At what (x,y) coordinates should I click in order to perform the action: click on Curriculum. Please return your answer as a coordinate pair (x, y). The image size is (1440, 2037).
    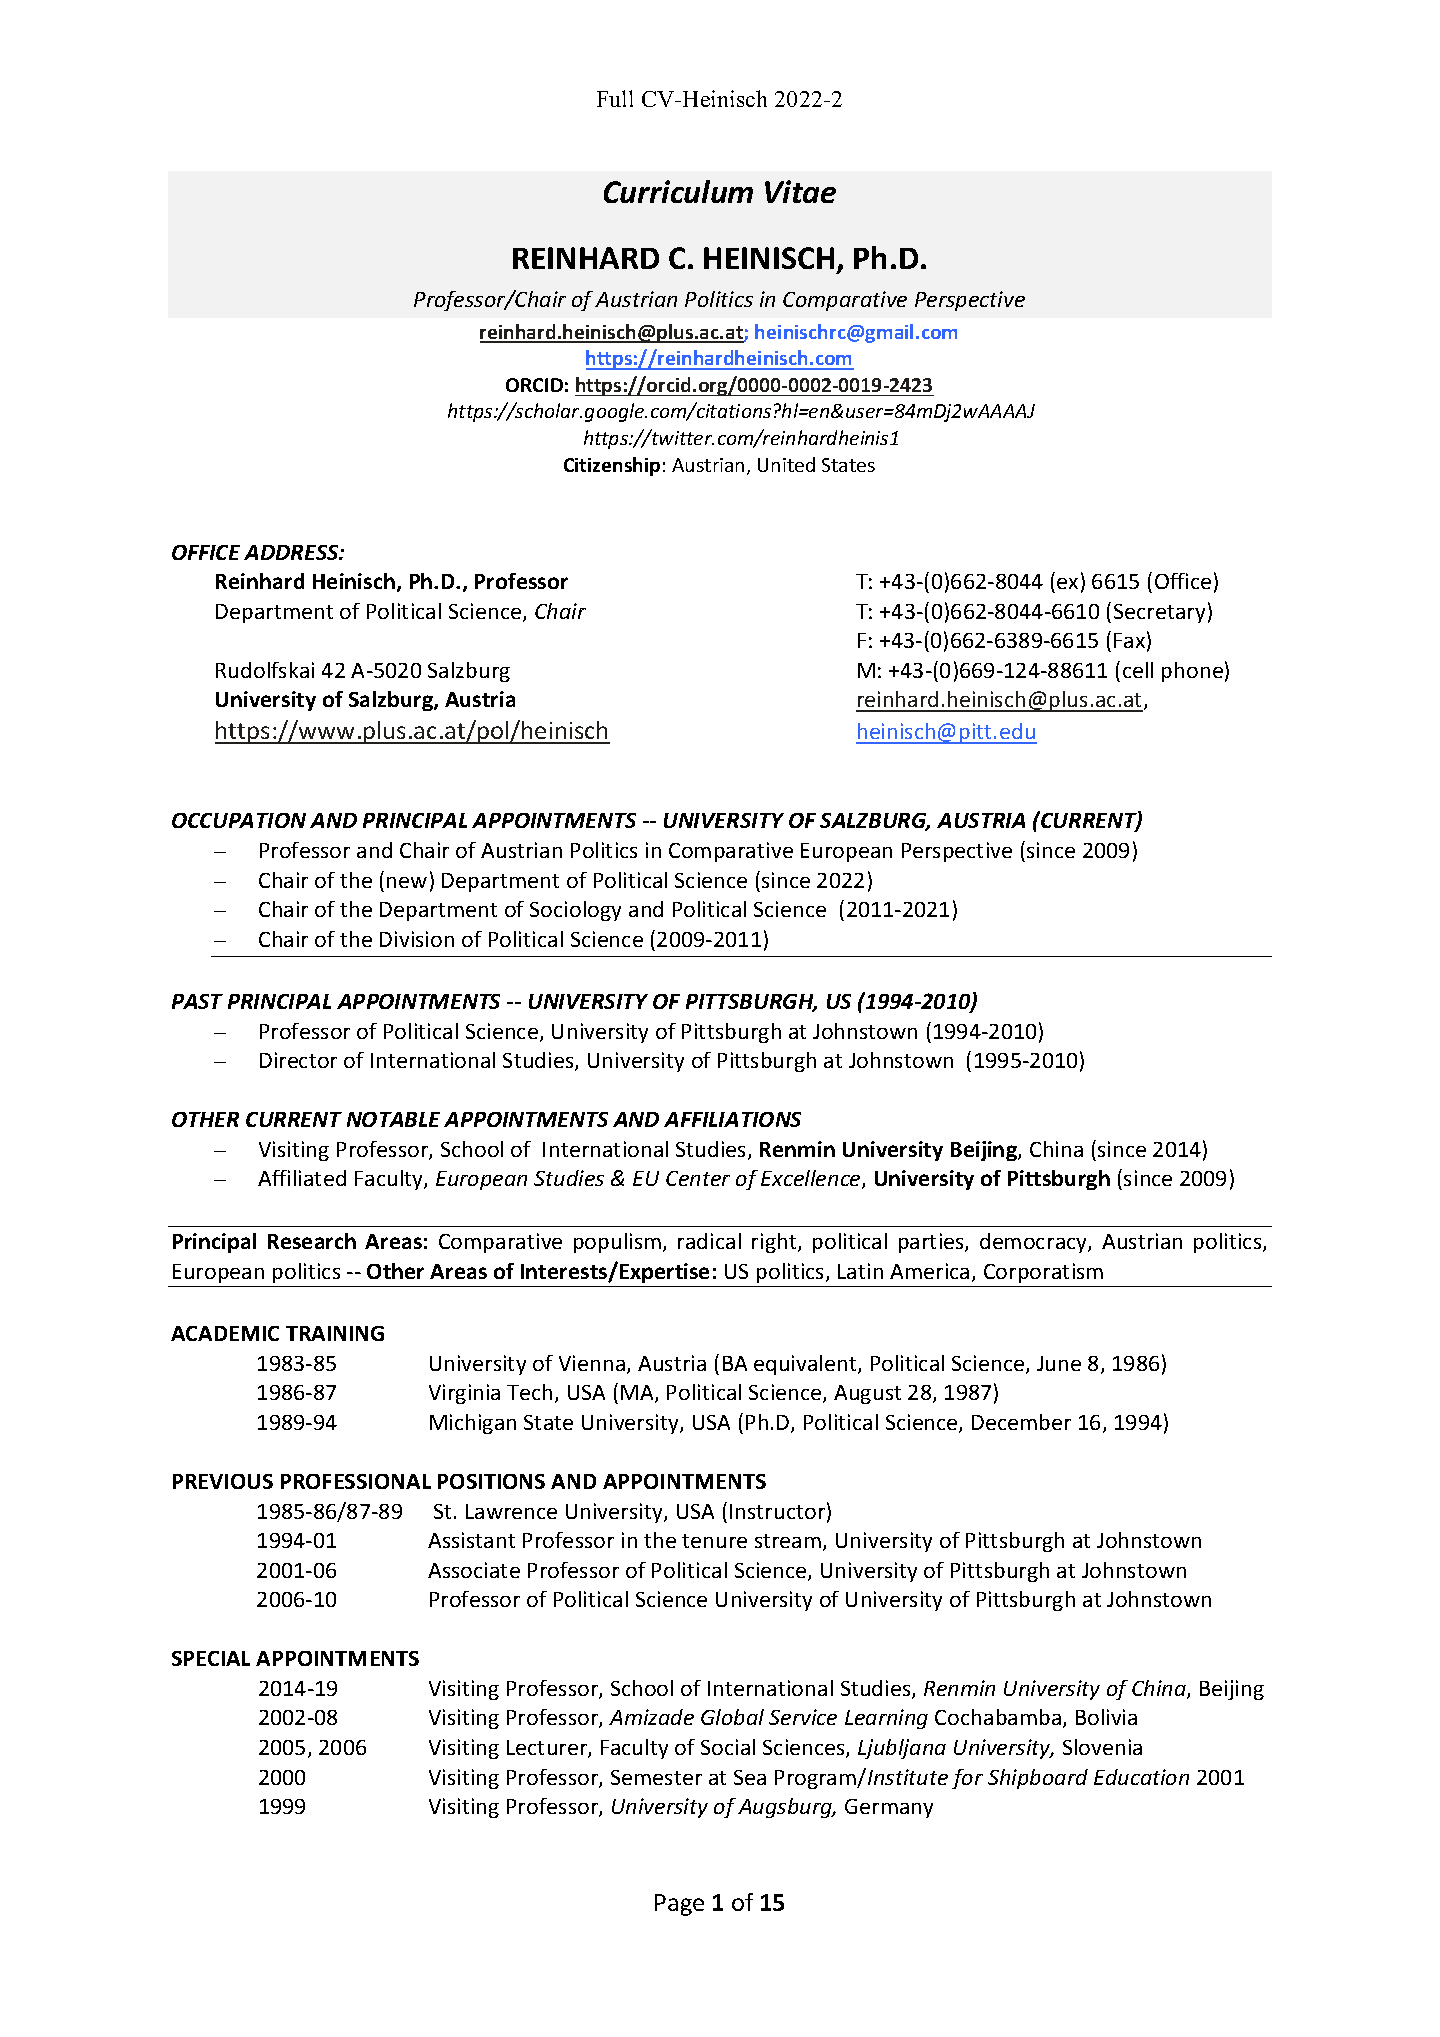
    Looking at the image, I should click on (678, 191).
